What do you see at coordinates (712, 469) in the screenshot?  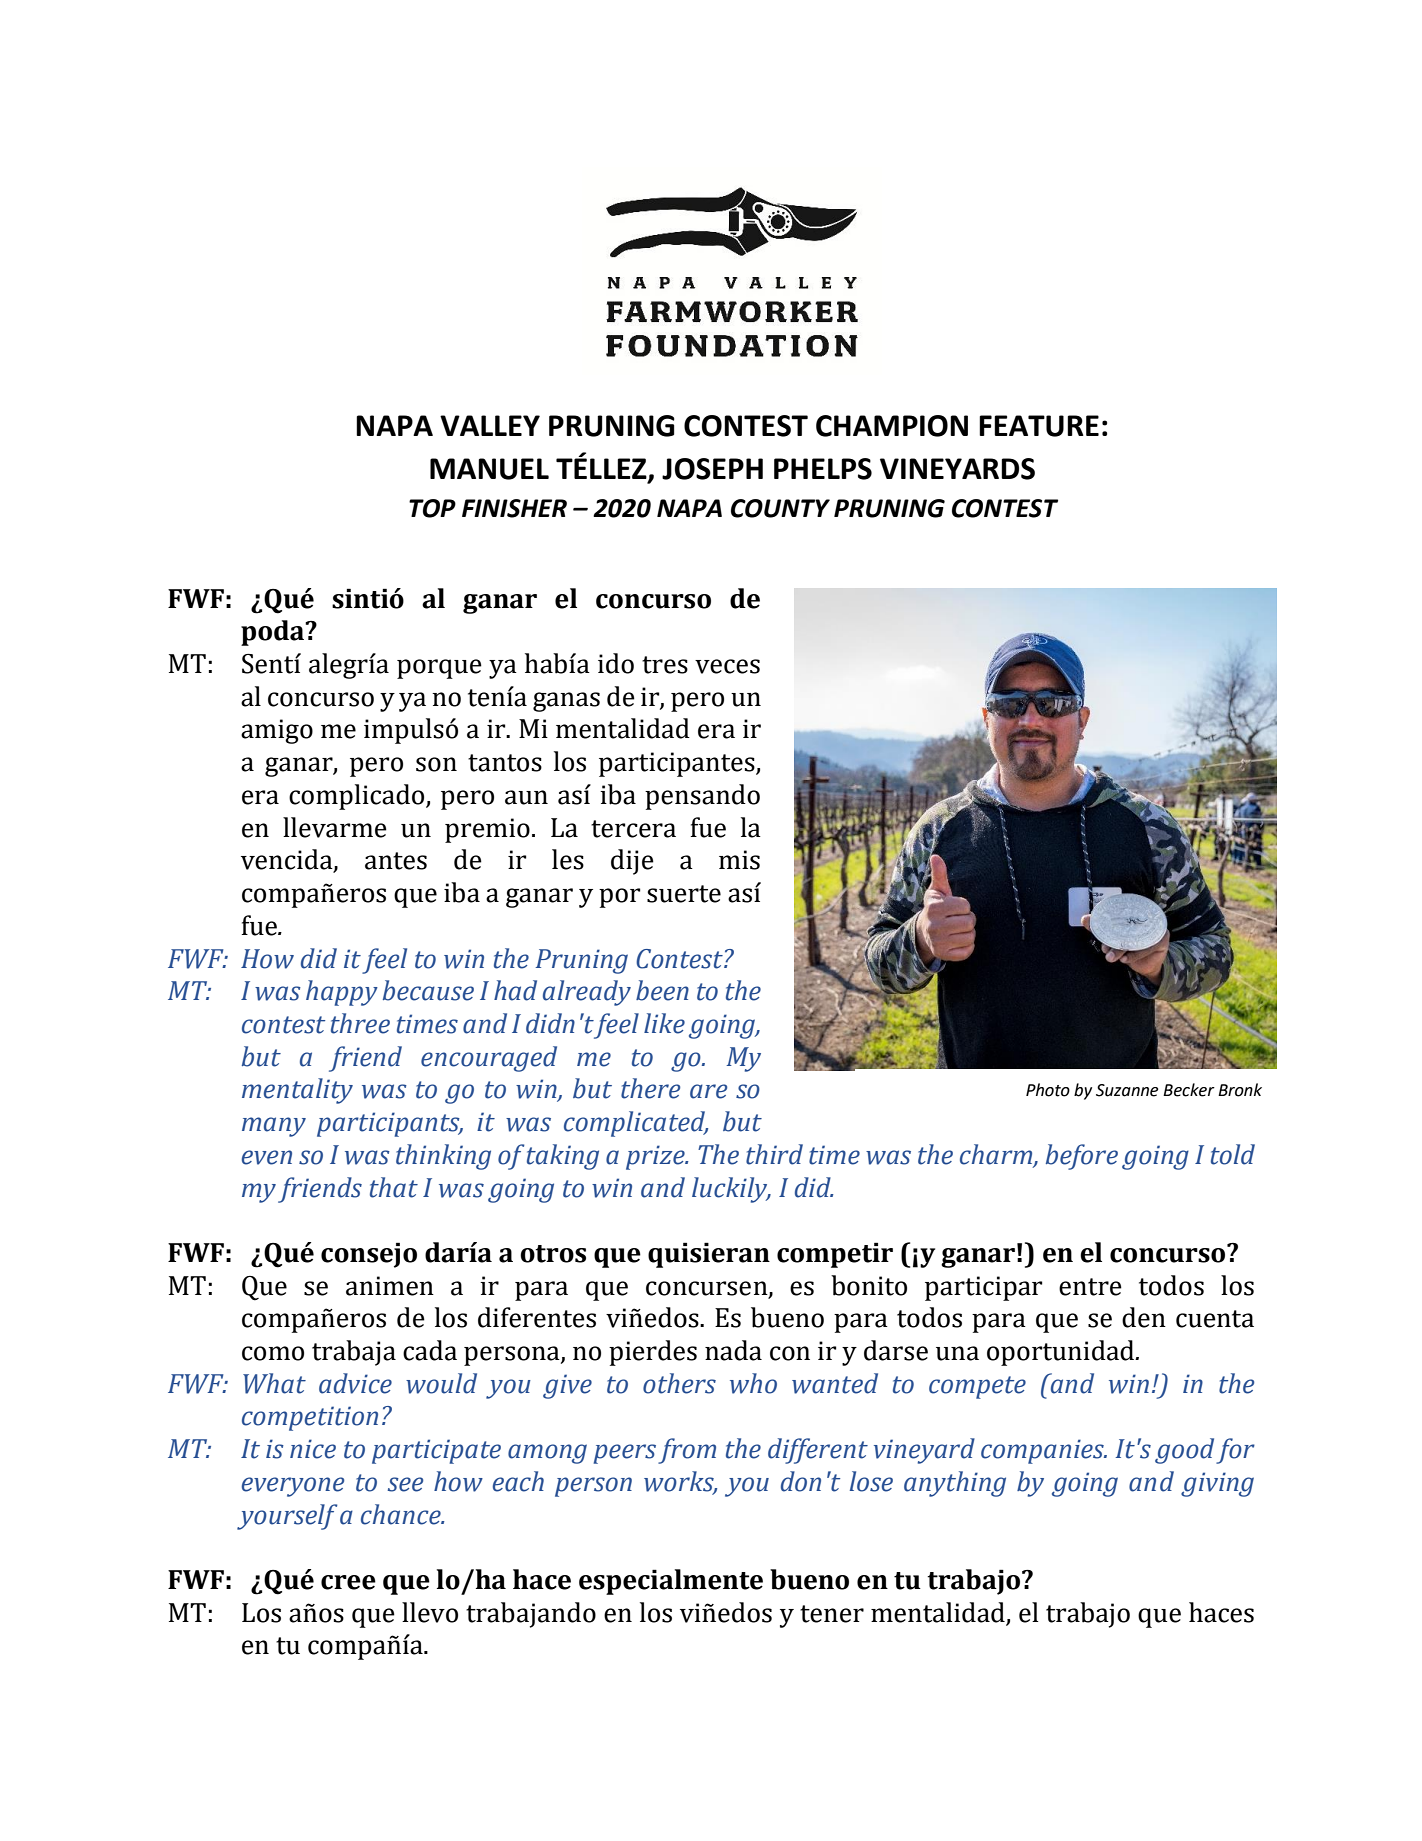 I see `JOSEPH` at bounding box center [712, 469].
